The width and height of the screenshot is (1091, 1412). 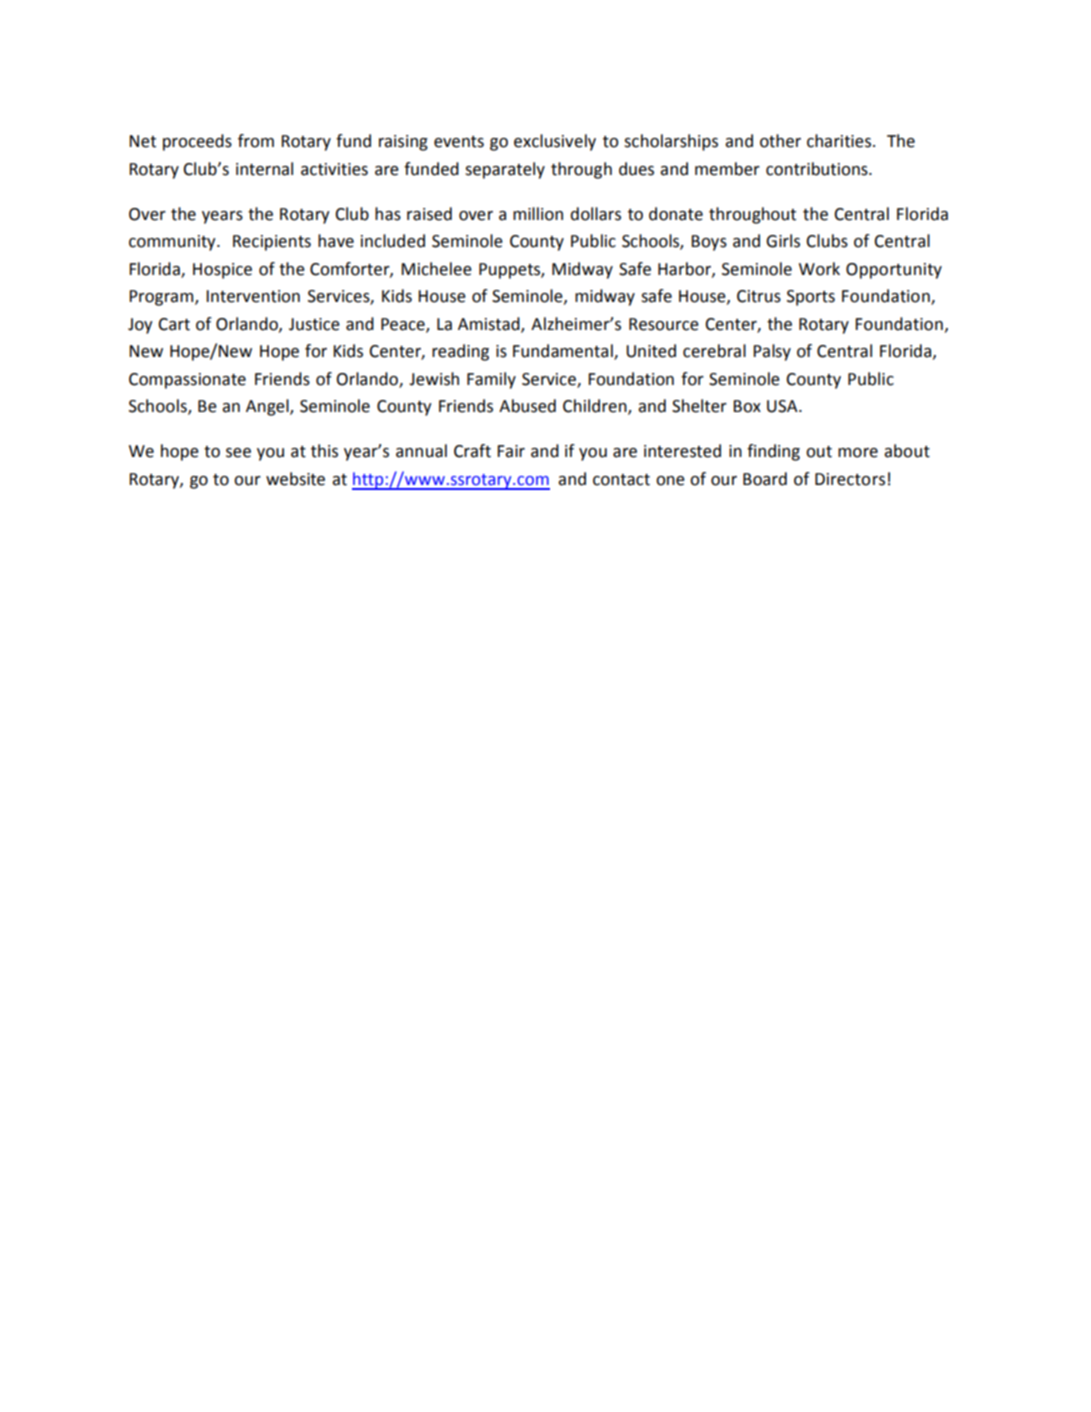 What do you see at coordinates (490, 324) in the screenshot?
I see `Amistad` at bounding box center [490, 324].
